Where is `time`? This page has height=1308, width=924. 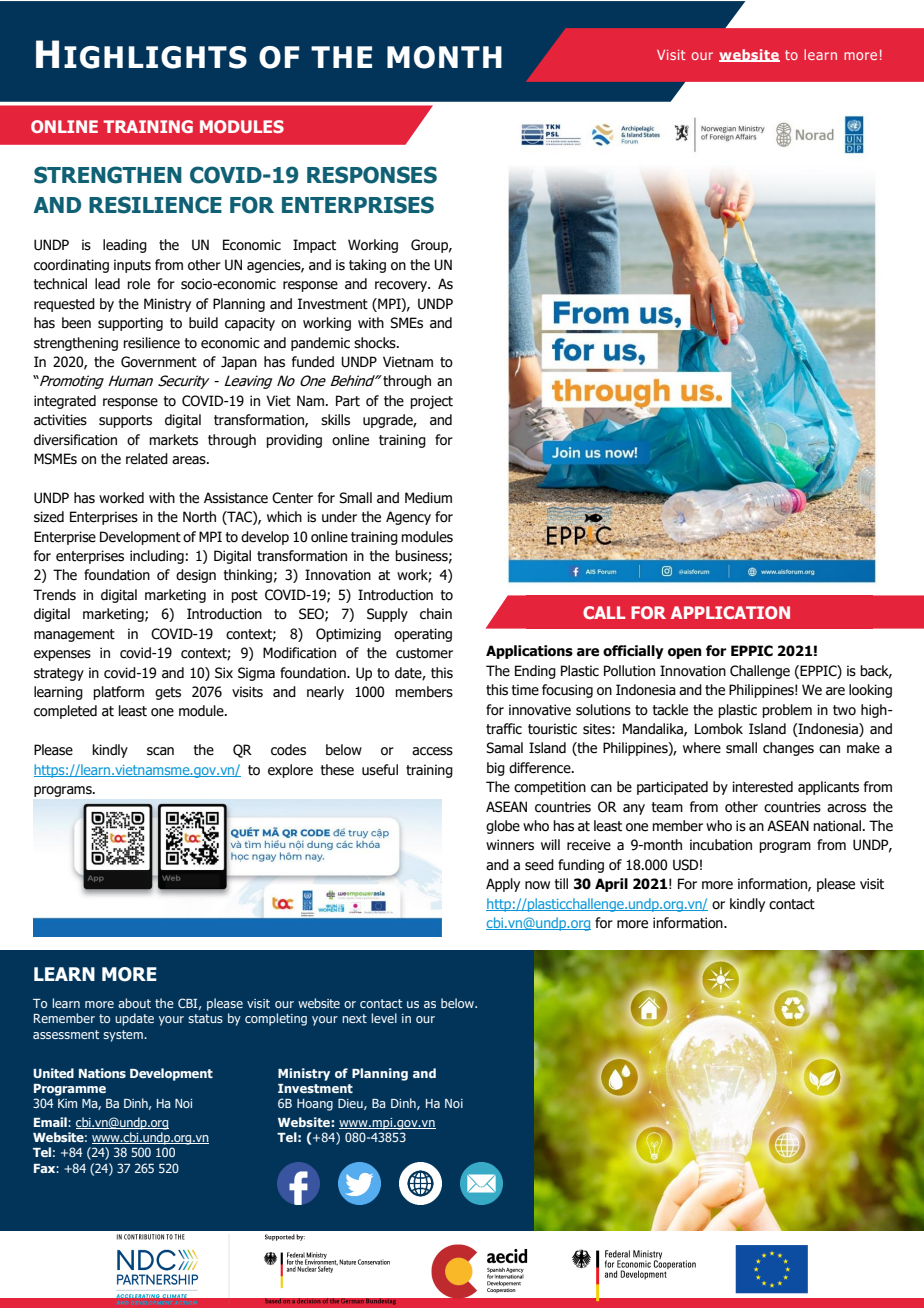
time is located at coordinates (525, 690).
